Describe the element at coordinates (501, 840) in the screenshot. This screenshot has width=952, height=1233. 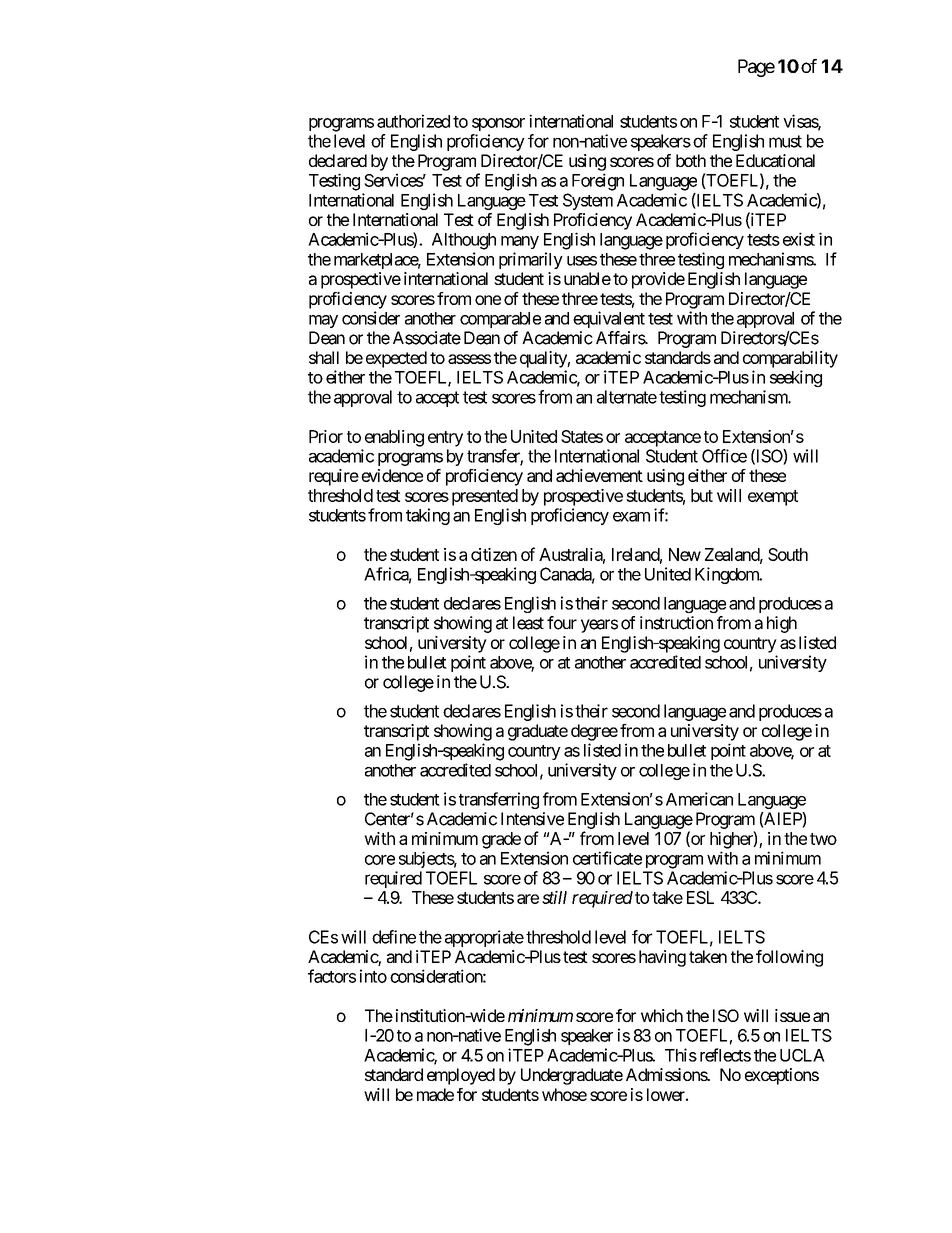
I see `grade` at that location.
